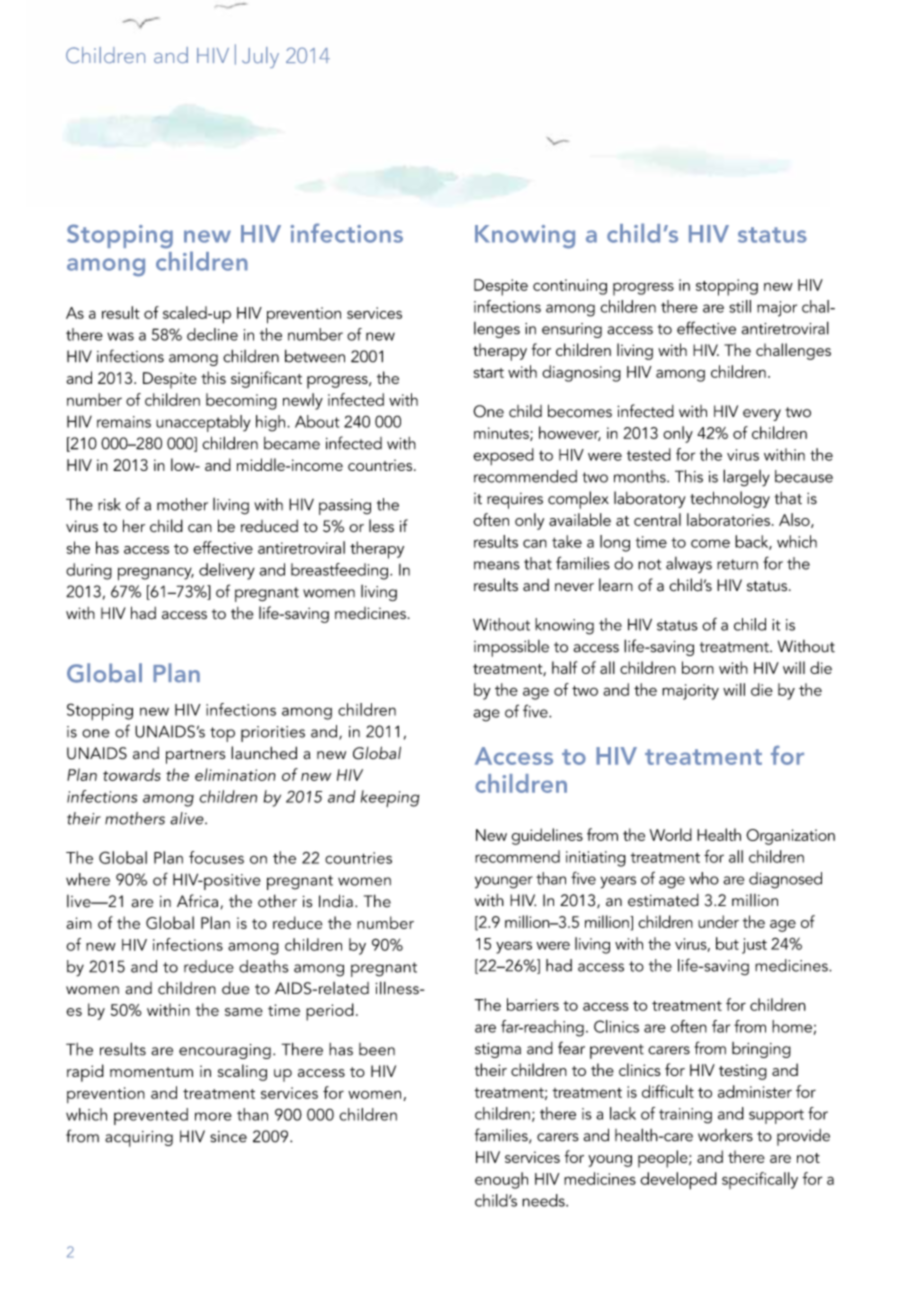 The height and width of the screenshot is (1308, 924). I want to click on every, so click(762, 415).
